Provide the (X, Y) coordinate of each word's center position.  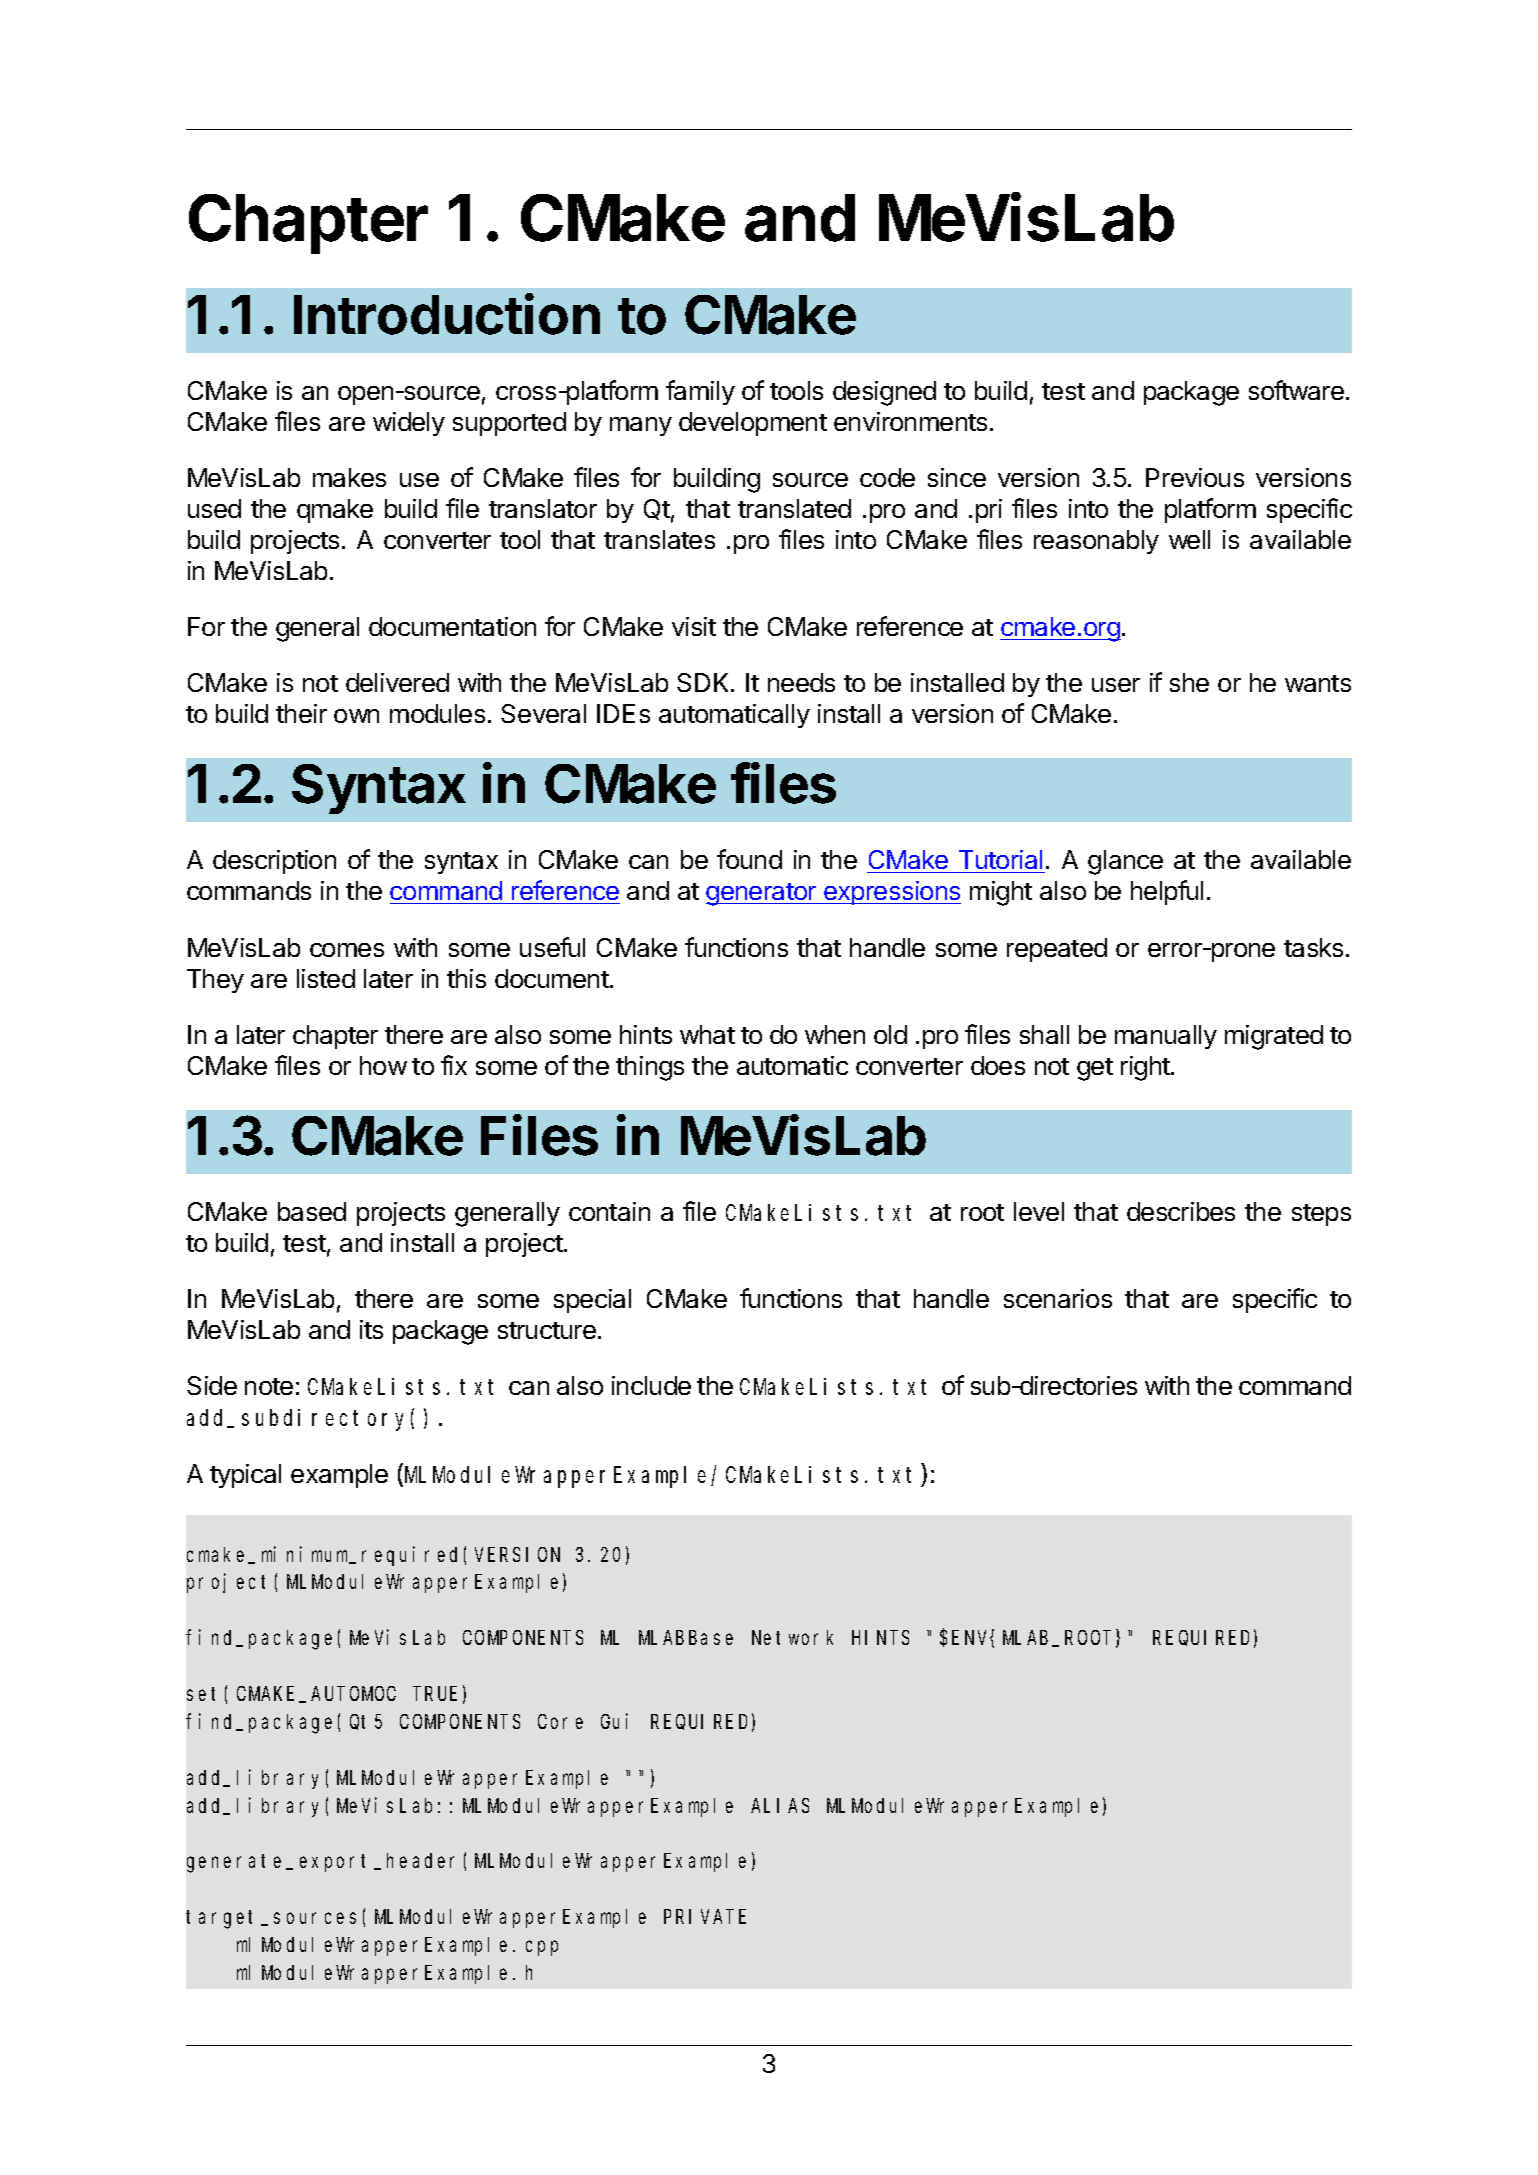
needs (801, 682)
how (383, 1065)
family (700, 392)
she (1189, 682)
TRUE (436, 1694)
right (1146, 1068)
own (356, 716)
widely (409, 424)
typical (245, 1476)
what (707, 1034)
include (651, 1385)
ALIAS (780, 1806)
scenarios (1058, 1298)
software (1296, 390)
